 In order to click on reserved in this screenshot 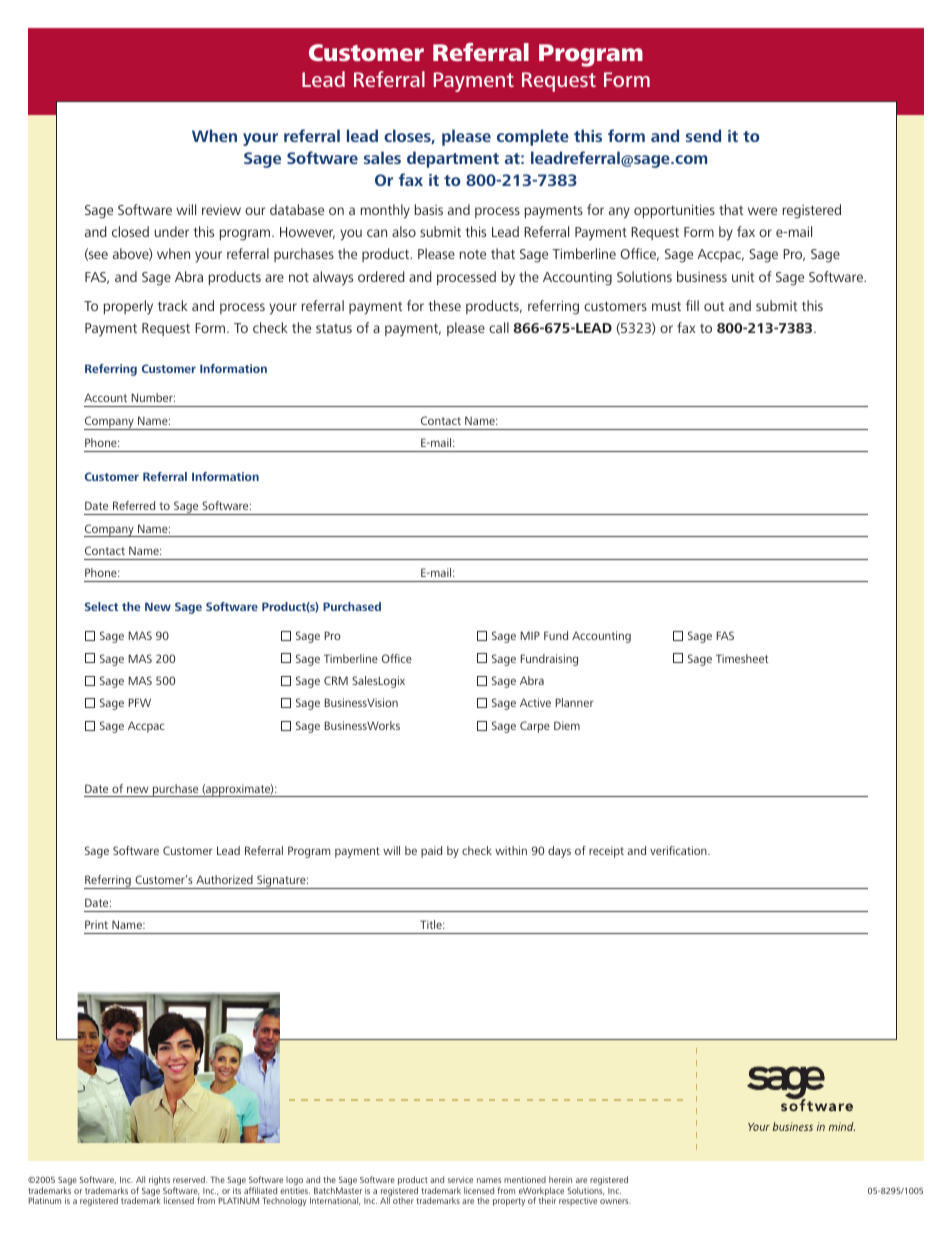, I will do `click(190, 1179)`.
